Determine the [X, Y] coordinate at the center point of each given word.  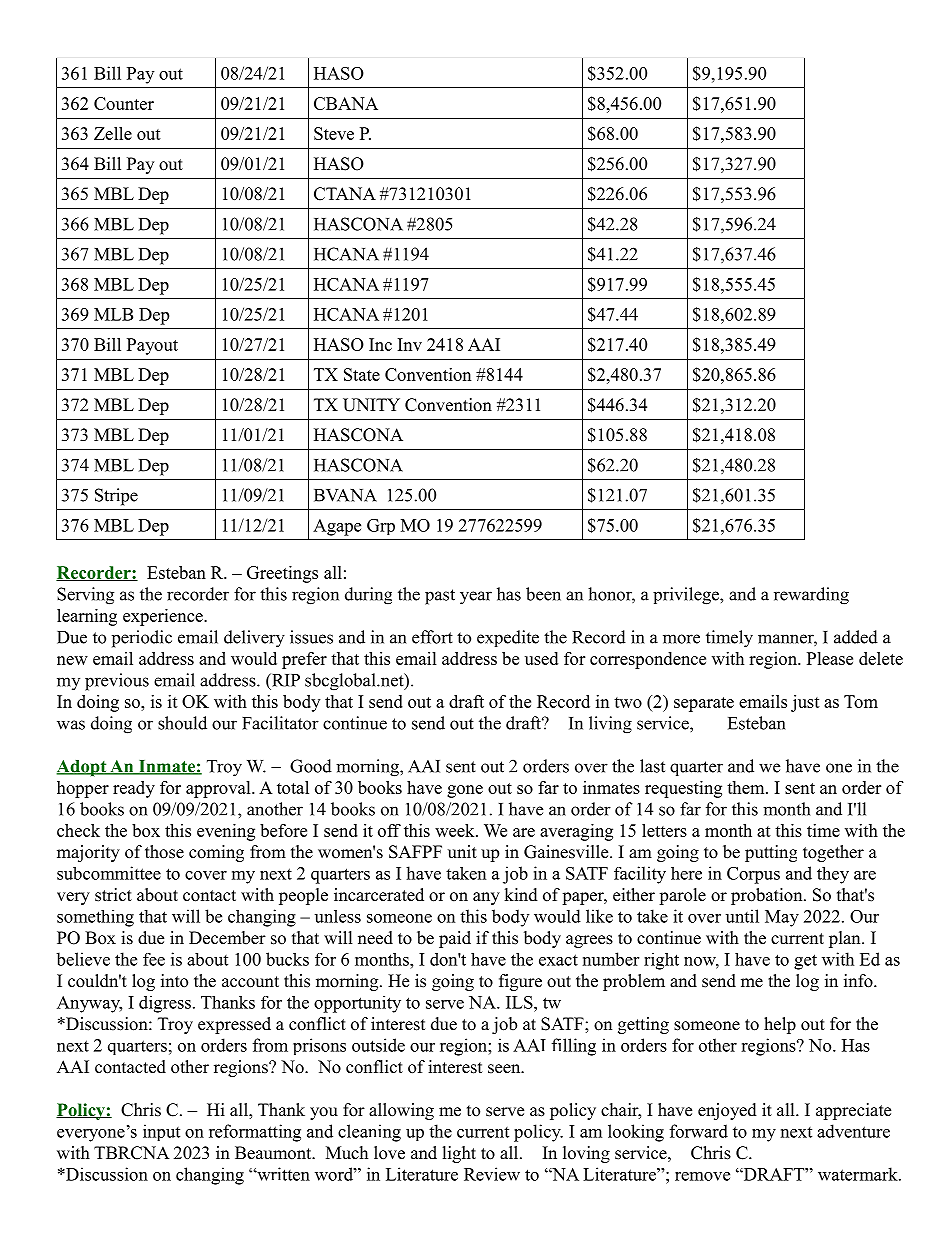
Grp [381, 527]
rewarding [811, 596]
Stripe [116, 497]
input [161, 1132]
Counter [124, 103]
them [747, 787]
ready [134, 789]
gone [465, 791]
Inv [410, 344]
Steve [334, 133]
